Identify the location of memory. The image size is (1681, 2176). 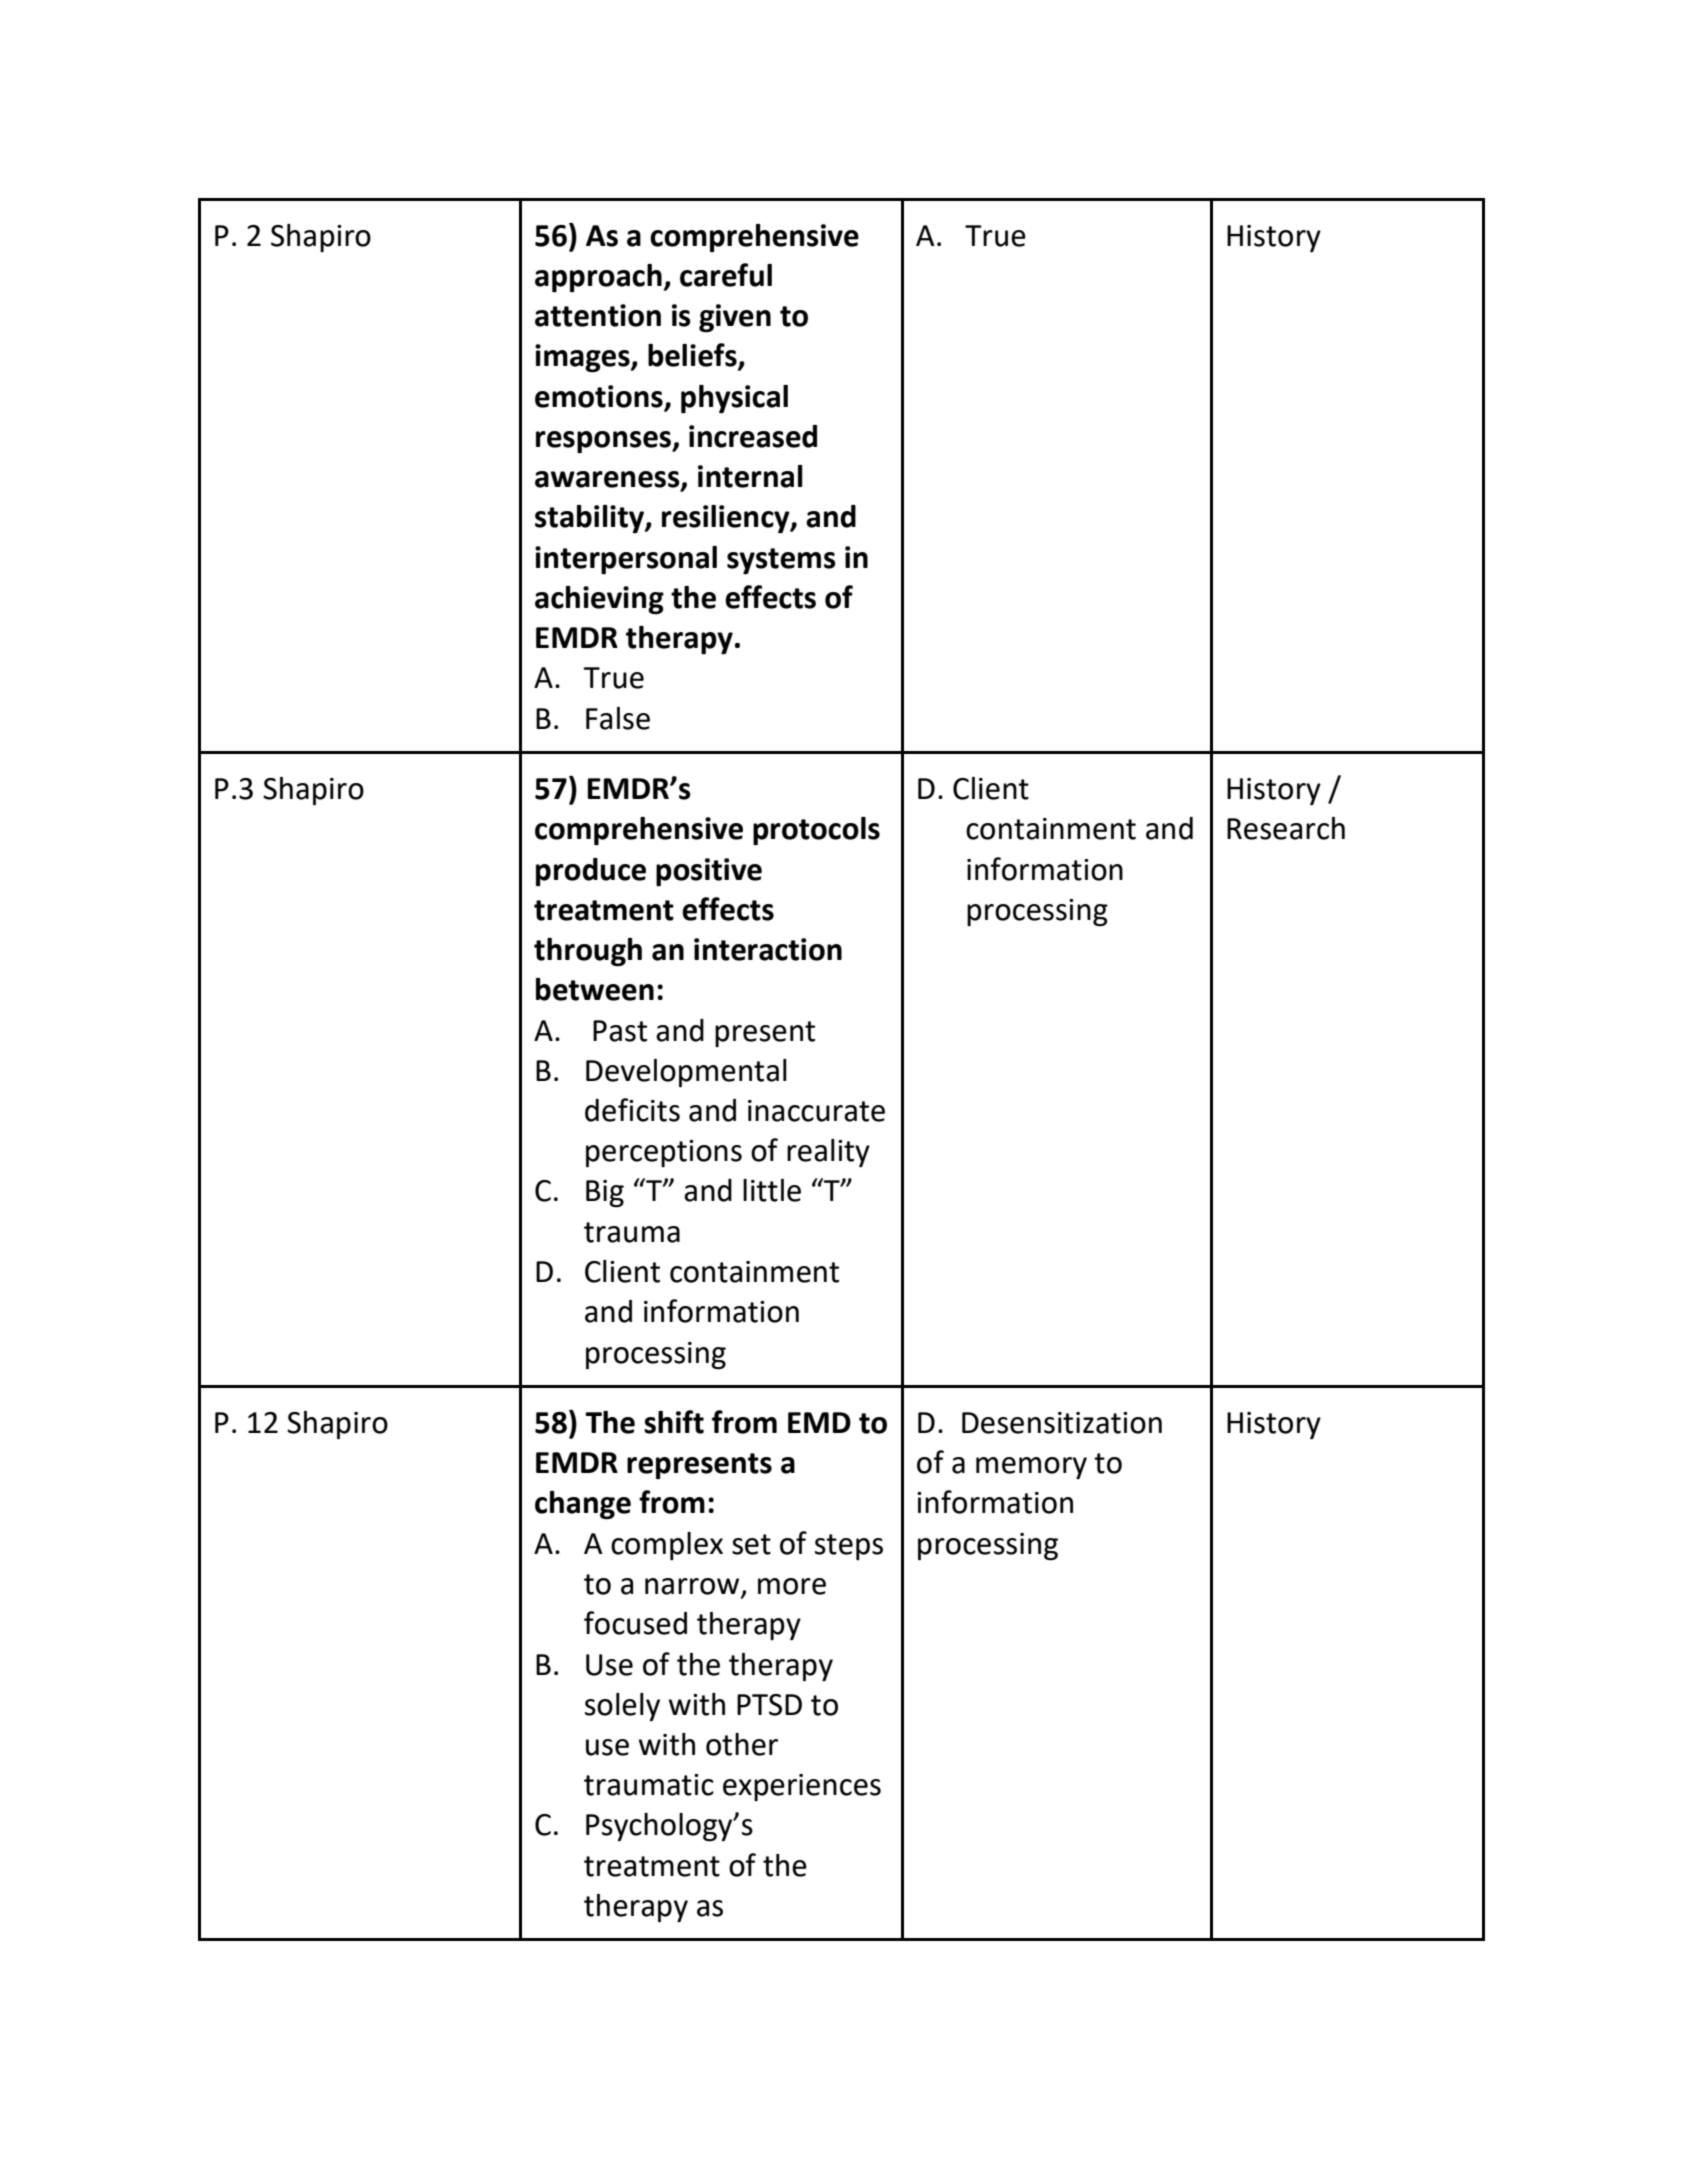
(1031, 1468).
